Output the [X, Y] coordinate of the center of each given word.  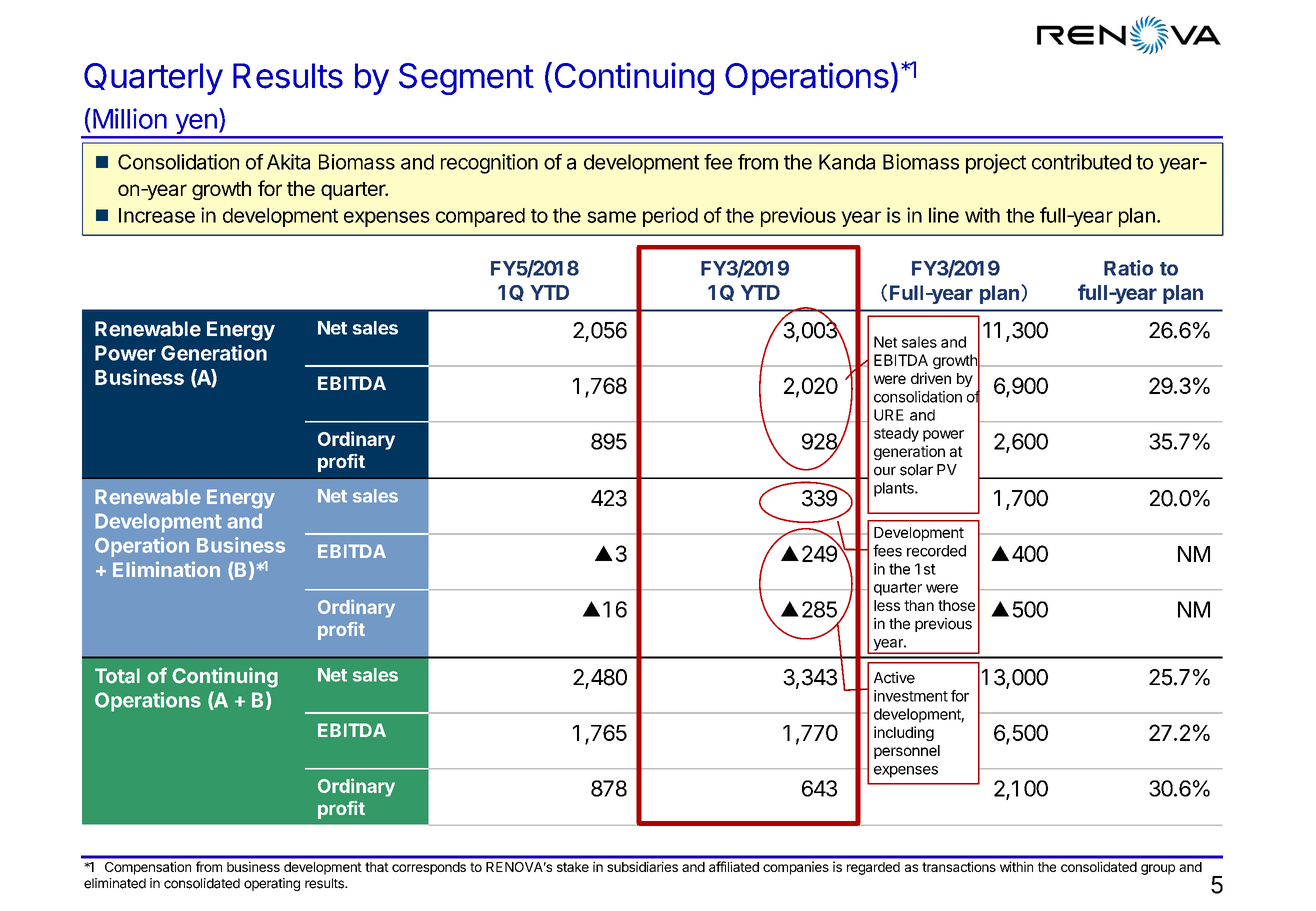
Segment [466, 79]
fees [887, 550]
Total [117, 676]
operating [272, 884]
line [944, 215]
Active [894, 677]
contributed [1081, 162]
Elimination [166, 569]
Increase [157, 215]
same [611, 217]
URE [889, 415]
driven [931, 378]
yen [196, 125]
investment [911, 696]
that [377, 867]
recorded [936, 551]
